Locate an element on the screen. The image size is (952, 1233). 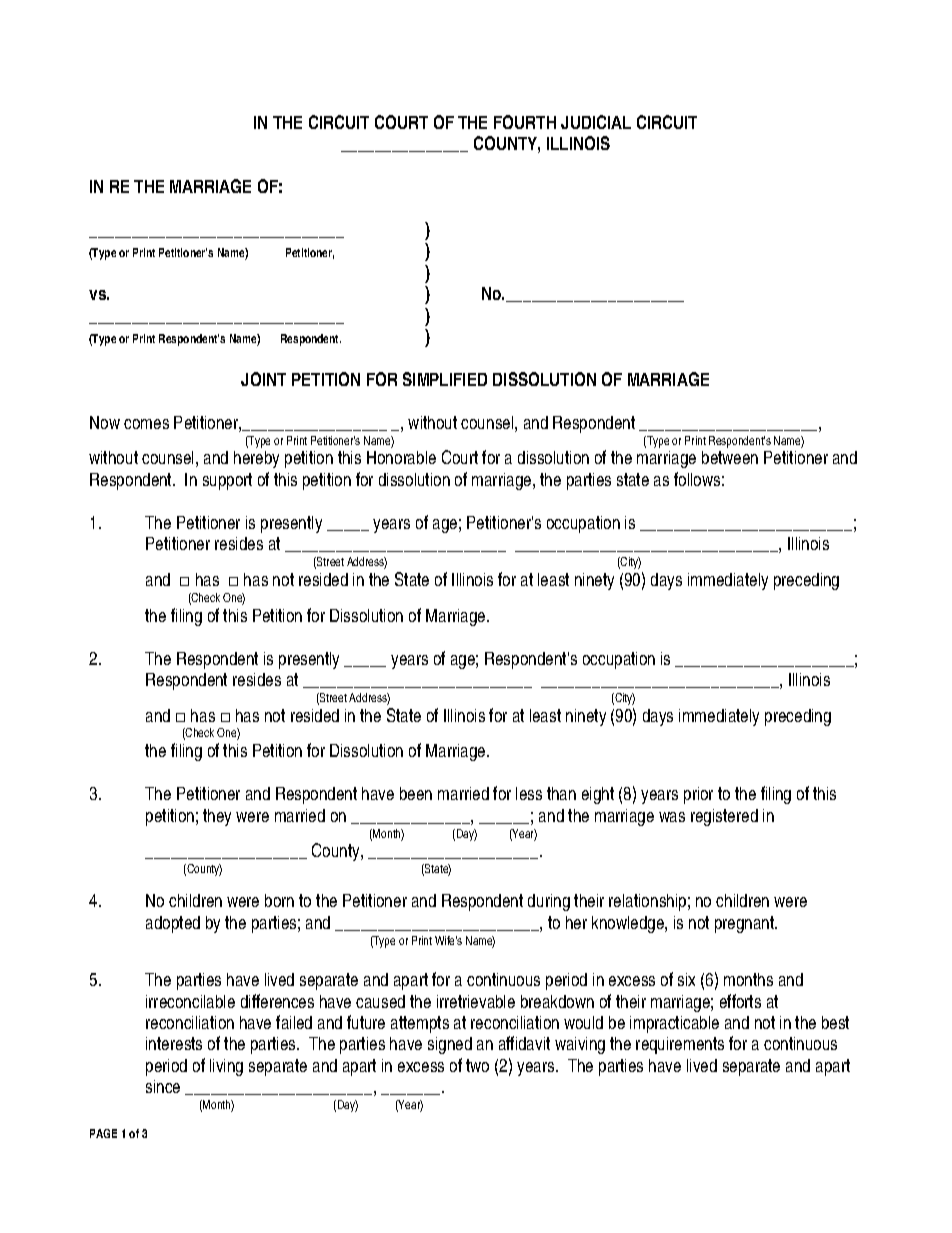
between is located at coordinates (730, 457).
